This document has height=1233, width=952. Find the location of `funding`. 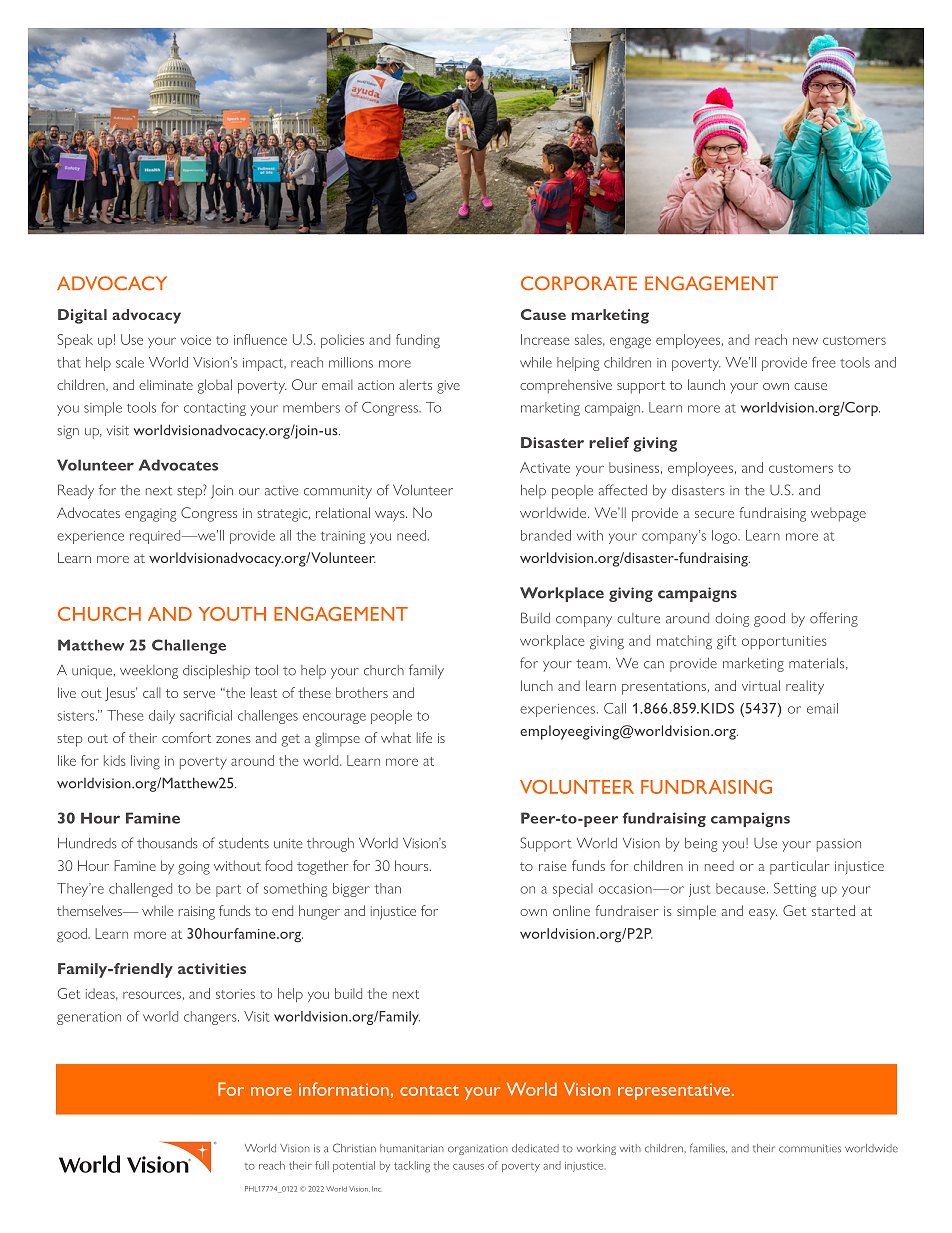

funding is located at coordinates (418, 341).
